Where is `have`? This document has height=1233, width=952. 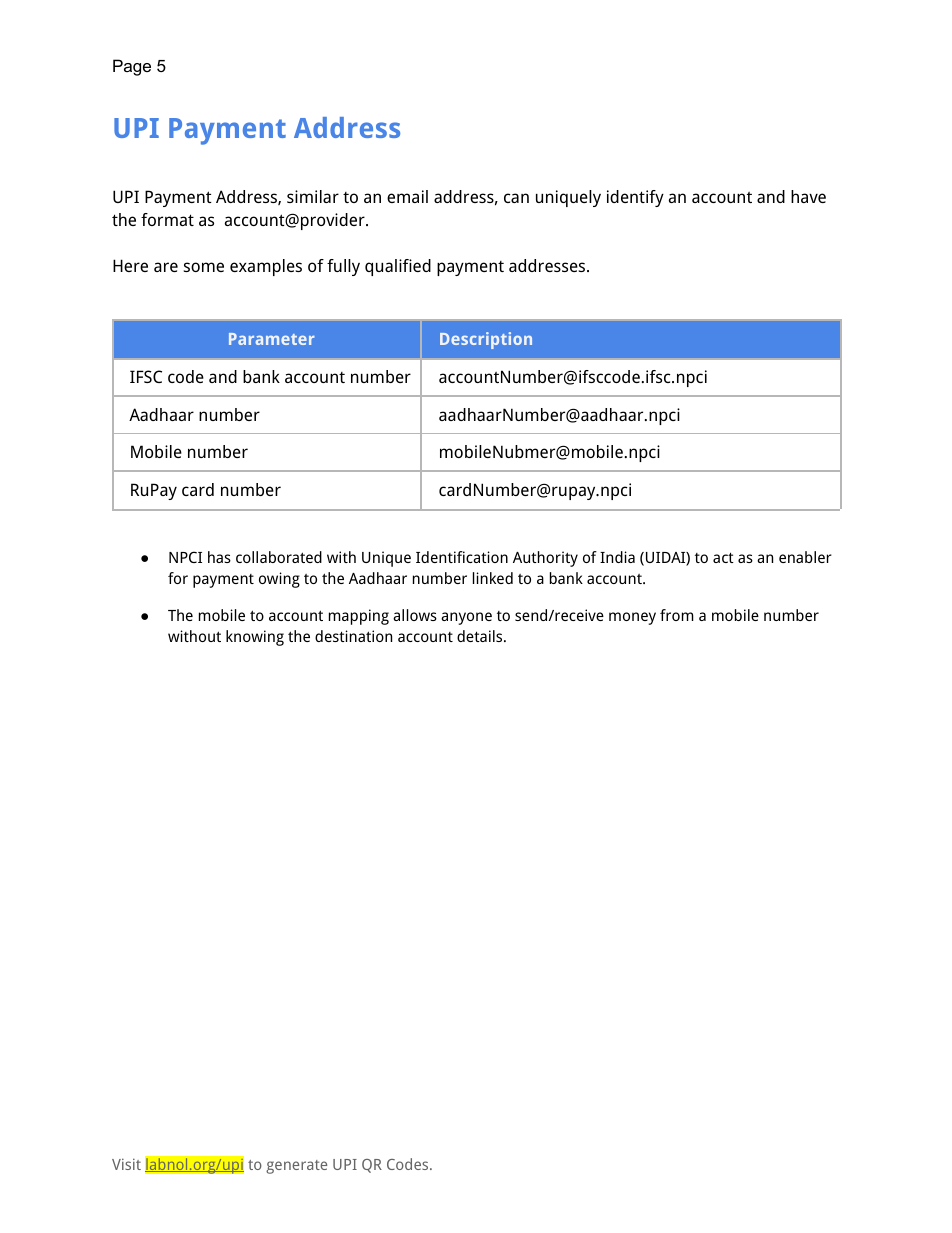
have is located at coordinates (808, 196).
